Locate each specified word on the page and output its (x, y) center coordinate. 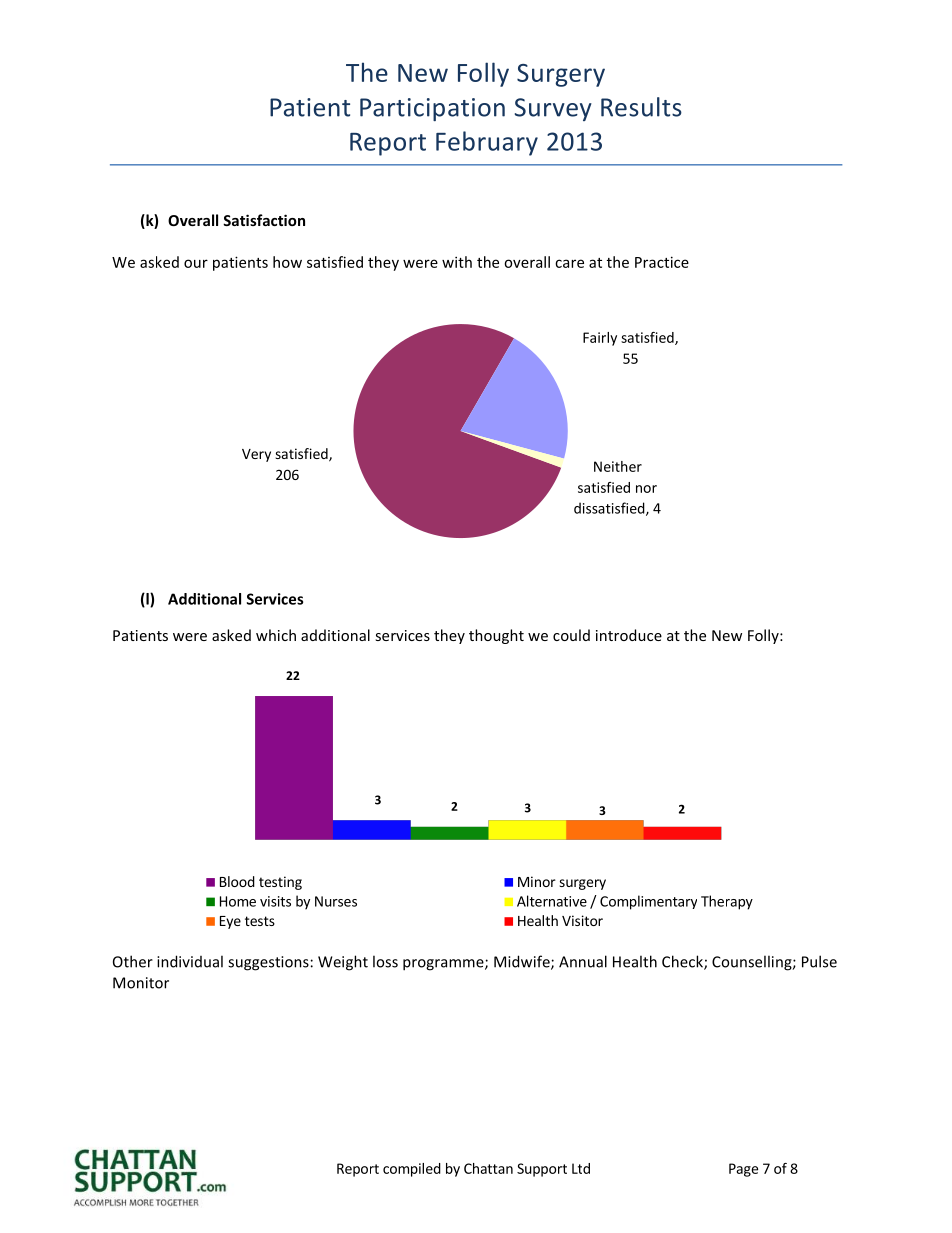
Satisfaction (264, 220)
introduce (629, 635)
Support (542, 1170)
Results (641, 107)
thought (496, 636)
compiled (412, 1170)
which (276, 635)
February (487, 143)
